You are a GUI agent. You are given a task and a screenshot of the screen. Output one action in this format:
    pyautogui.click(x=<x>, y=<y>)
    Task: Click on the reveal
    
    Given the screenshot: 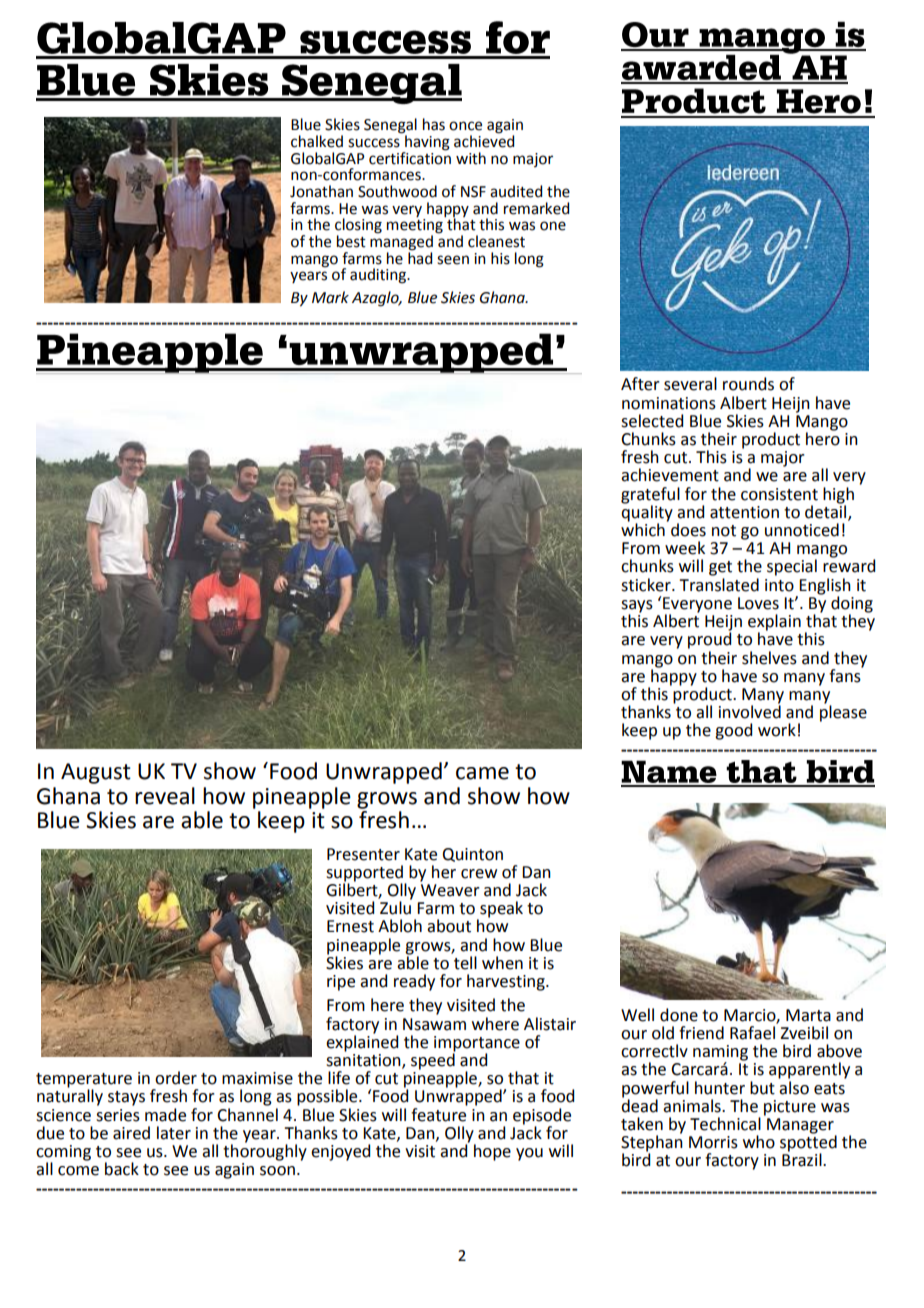 What is the action you would take?
    pyautogui.click(x=165, y=796)
